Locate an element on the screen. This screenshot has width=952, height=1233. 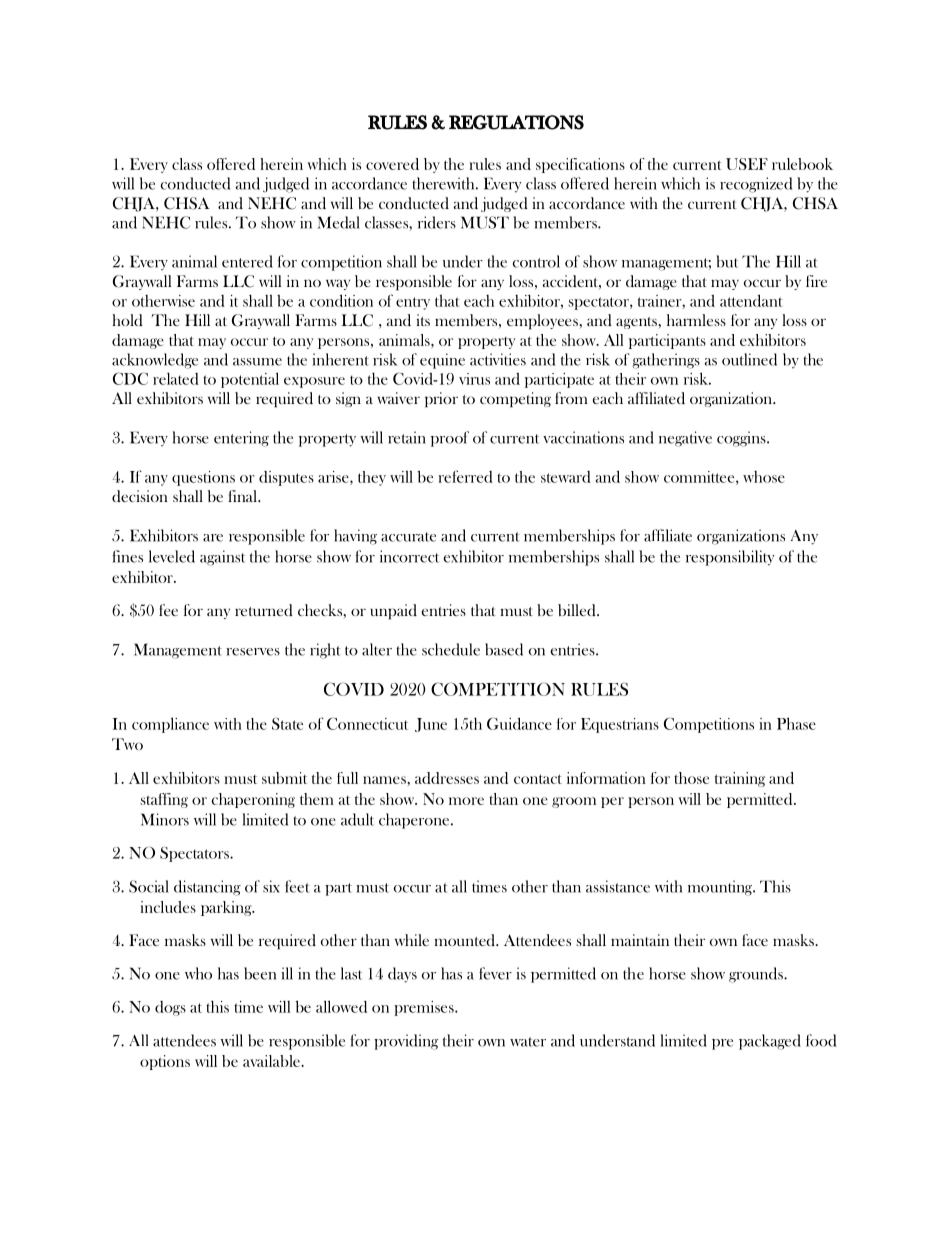
REGULATIONS is located at coordinates (516, 122).
